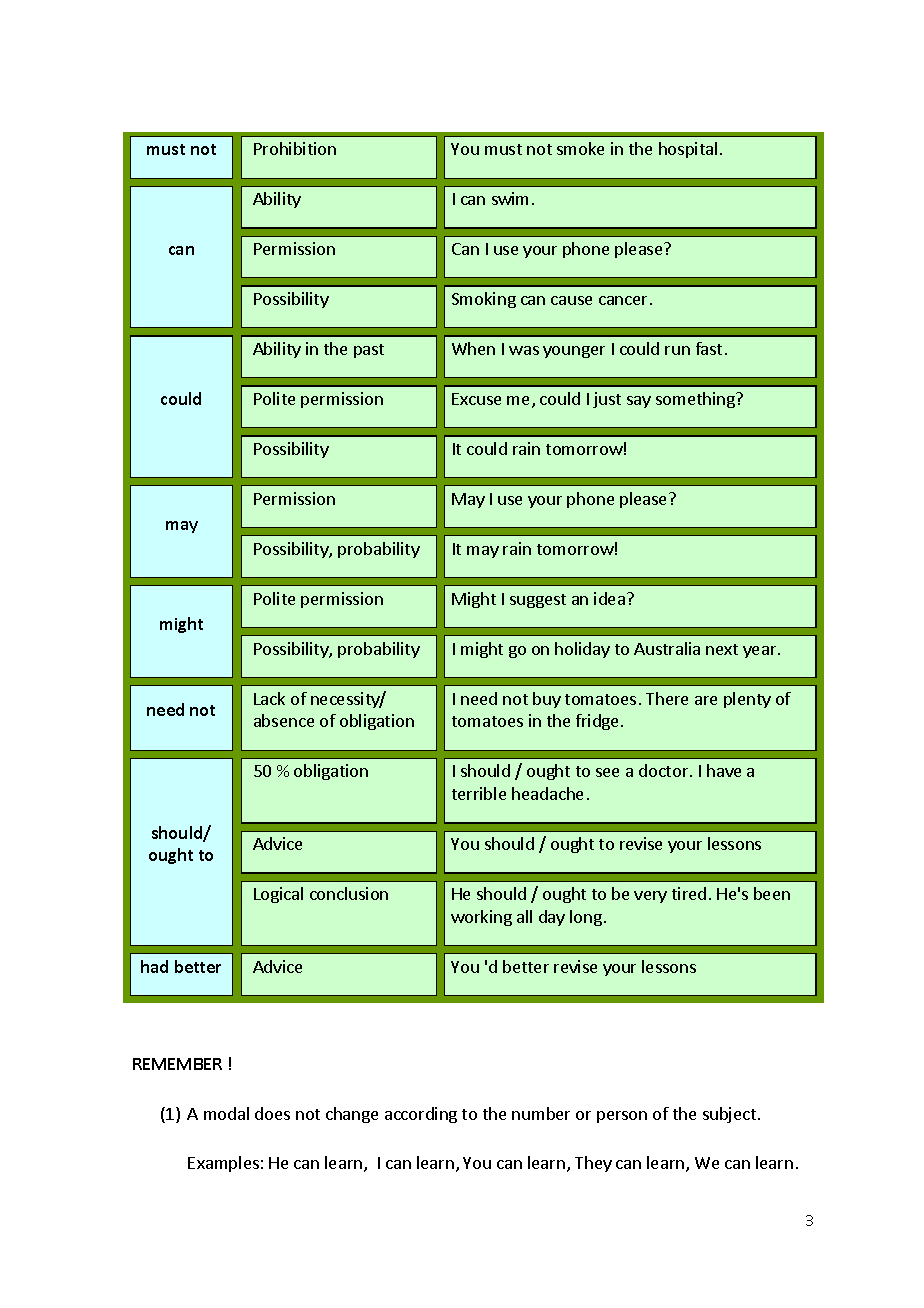 This screenshot has height=1308, width=924. What do you see at coordinates (722, 649) in the screenshot?
I see `next` at bounding box center [722, 649].
